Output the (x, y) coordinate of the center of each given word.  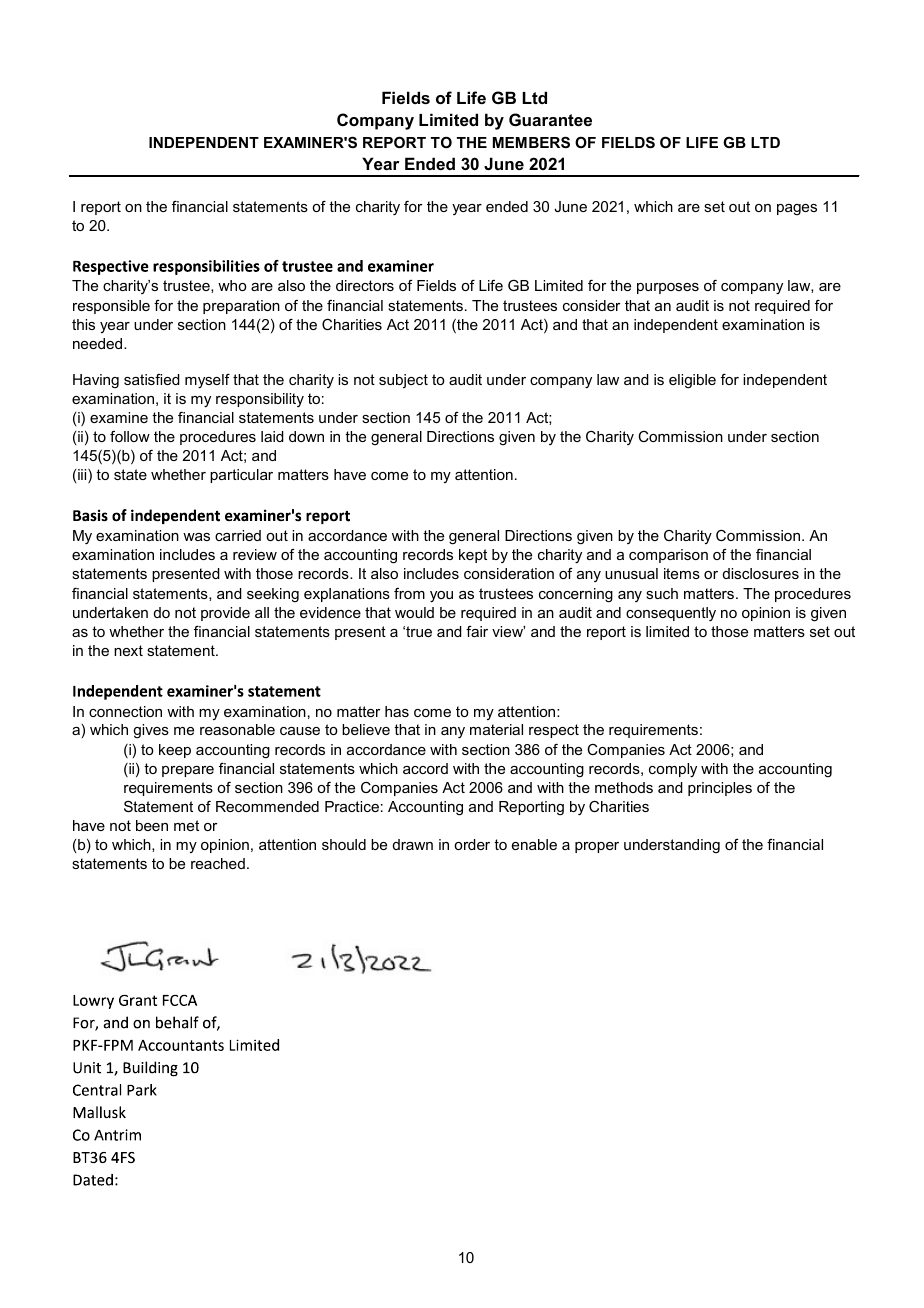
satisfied (152, 379)
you (441, 597)
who (232, 285)
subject (403, 381)
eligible (692, 381)
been (152, 825)
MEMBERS (531, 142)
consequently (671, 614)
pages (797, 209)
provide (225, 614)
